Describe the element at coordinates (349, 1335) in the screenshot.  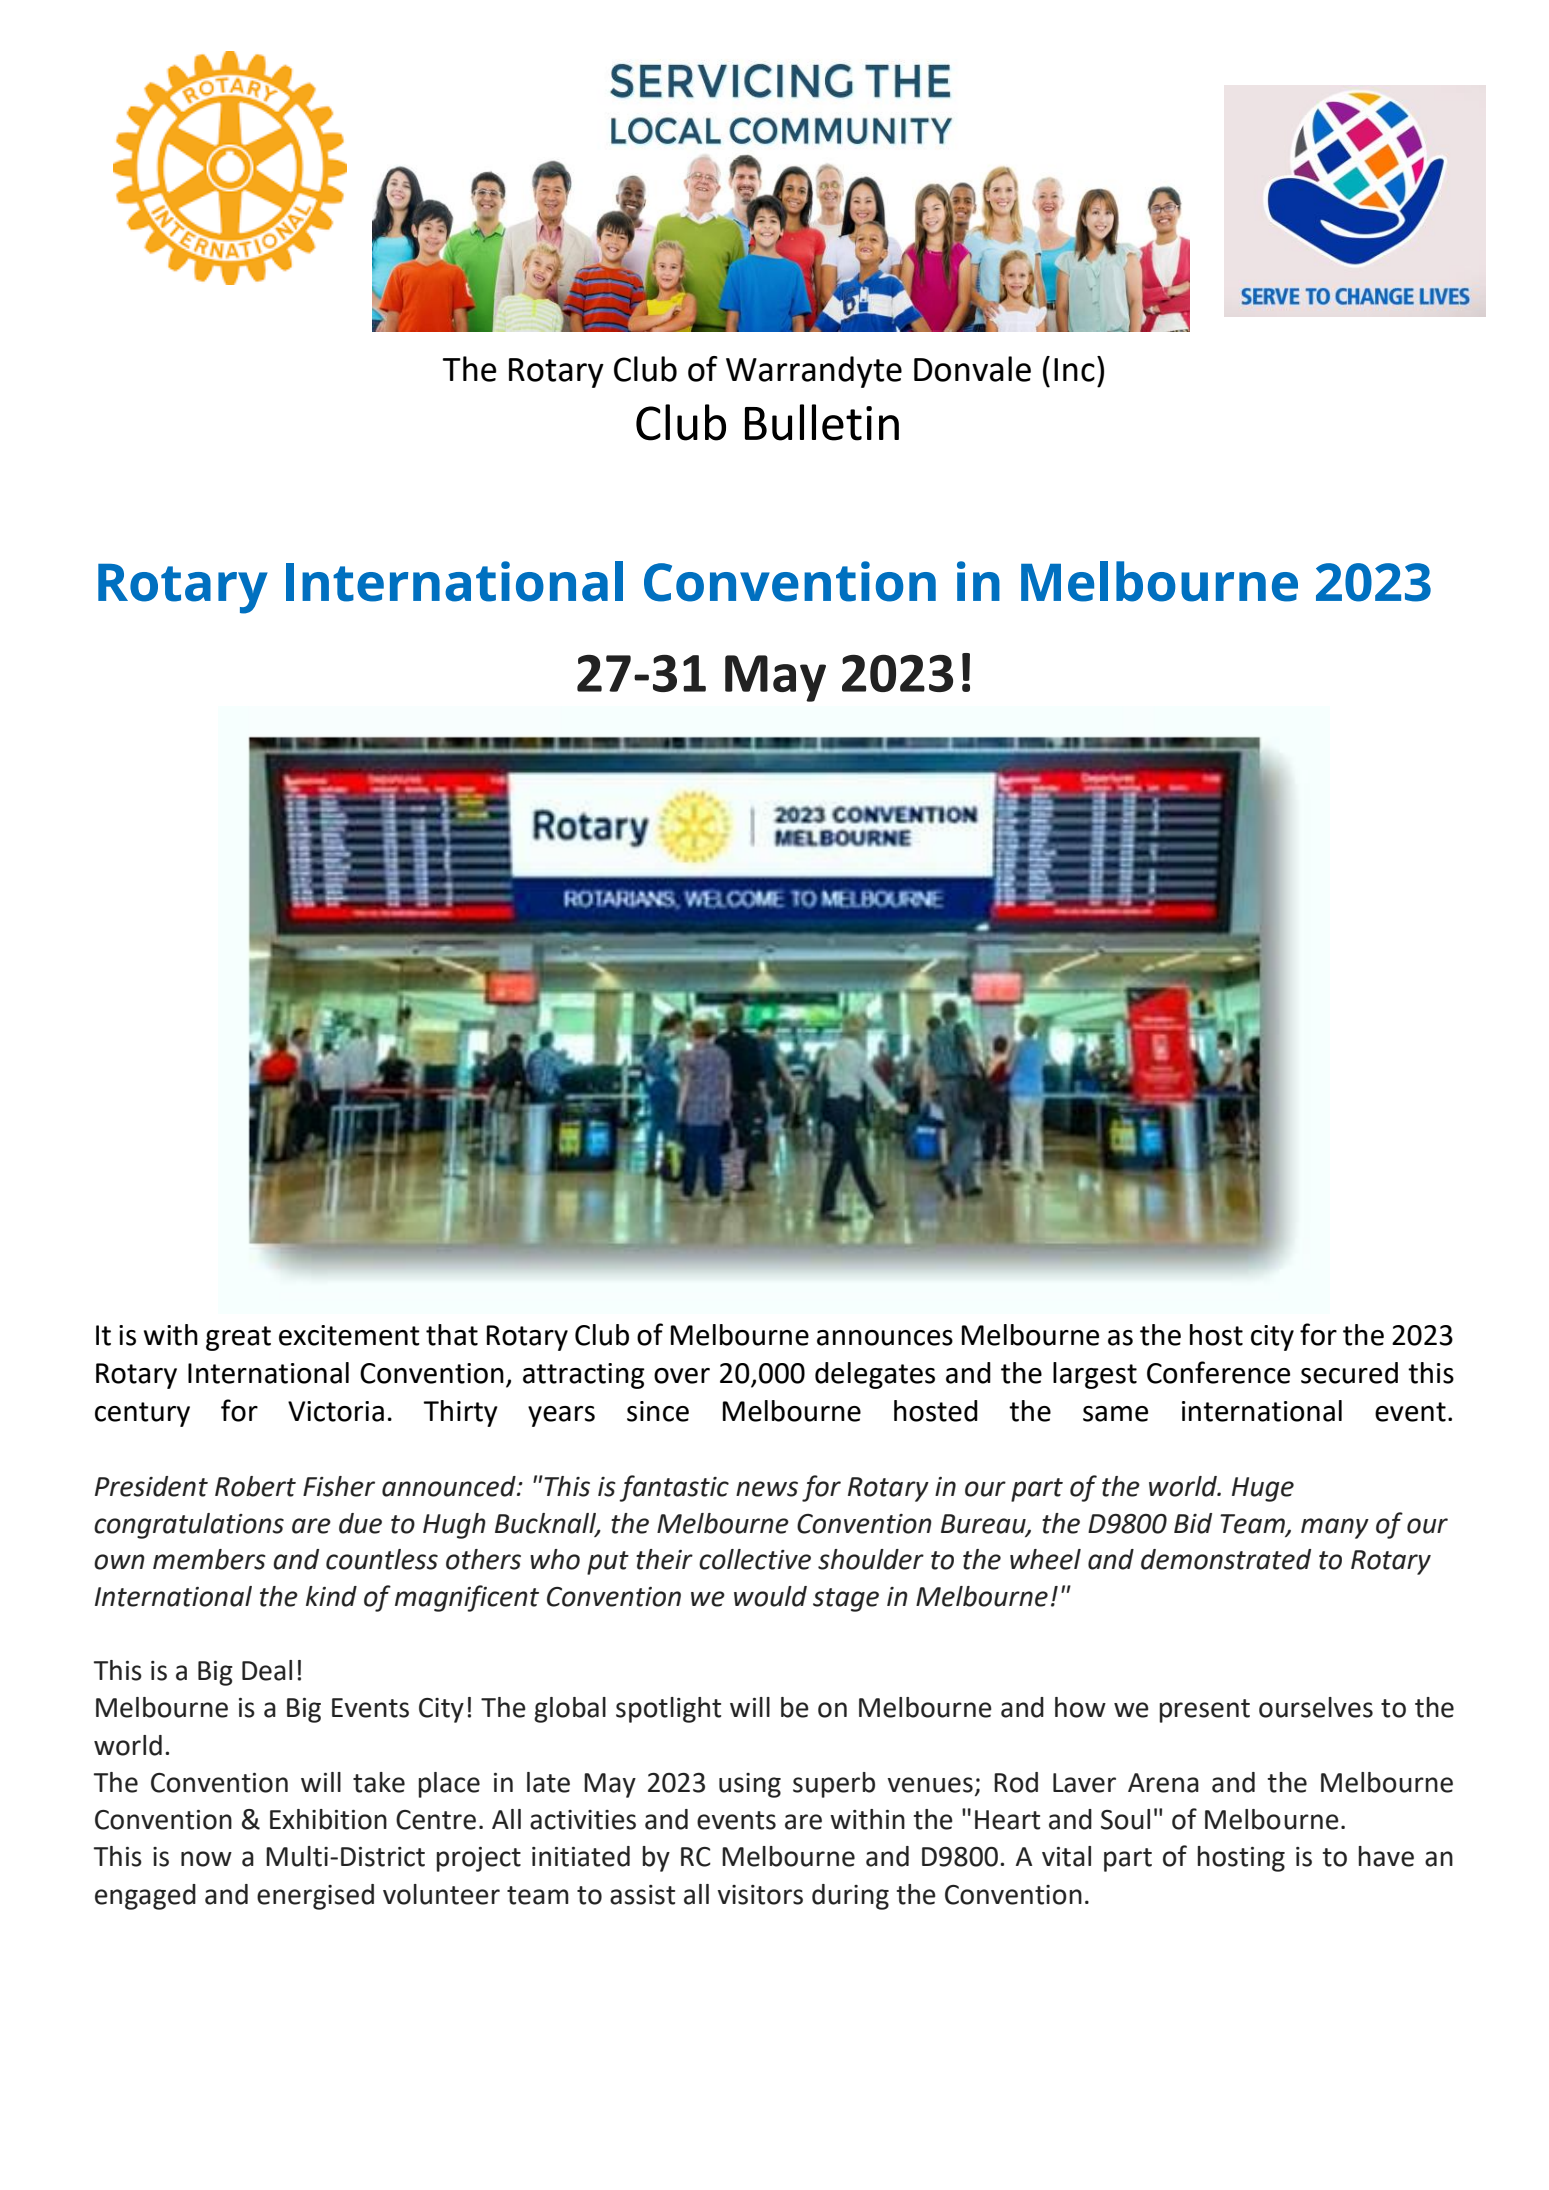
I see `excitement` at that location.
